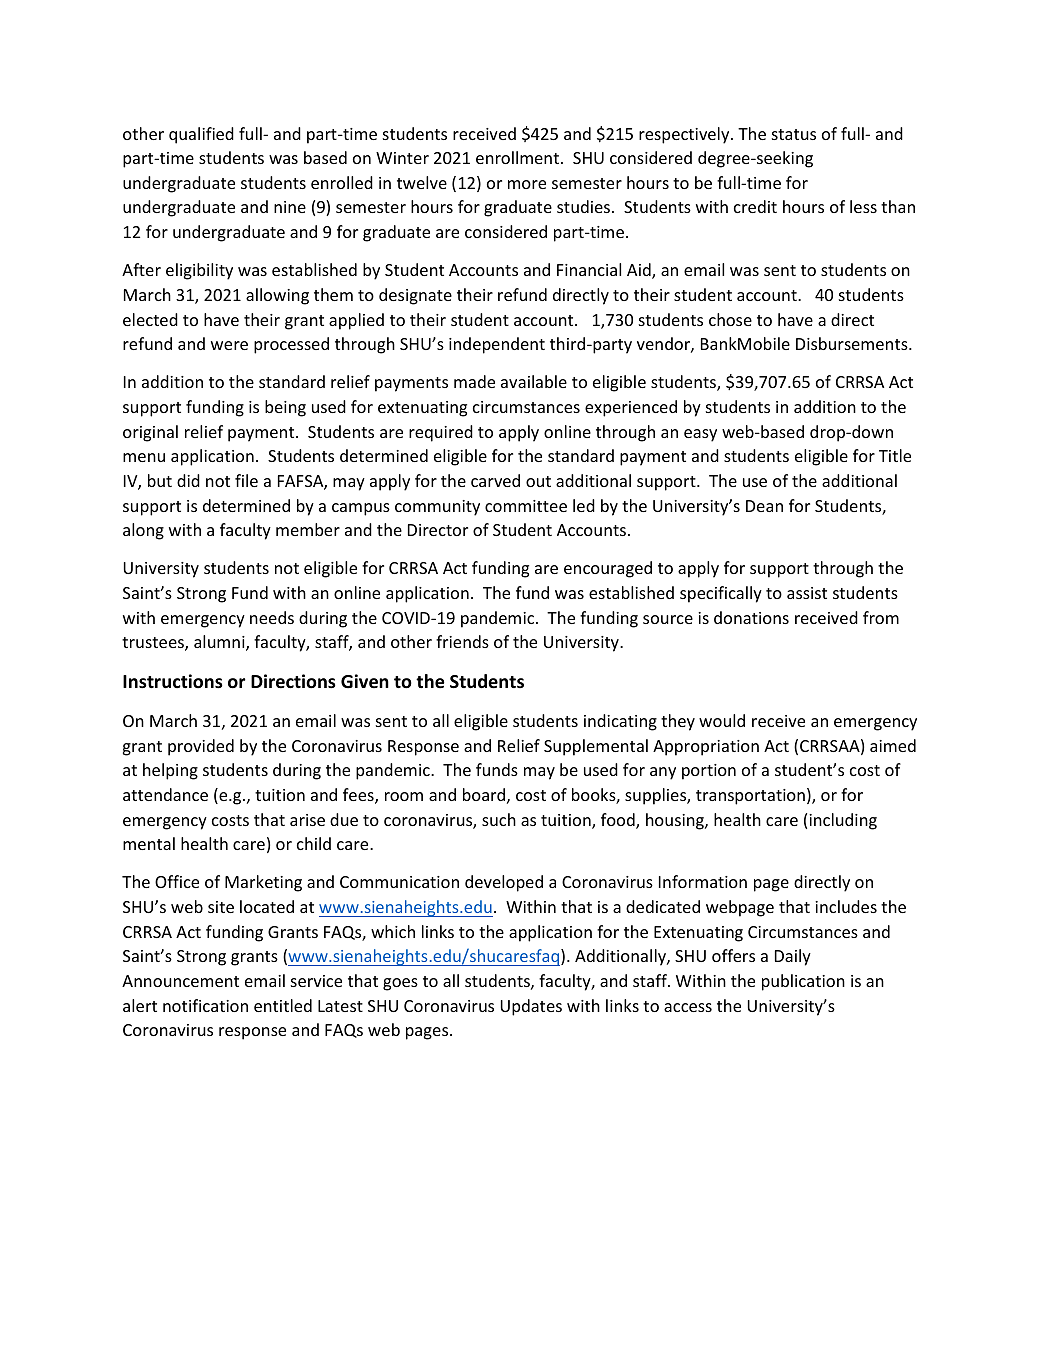 Image resolution: width=1040 pixels, height=1346 pixels. What do you see at coordinates (608, 569) in the screenshot?
I see `encouraged` at bounding box center [608, 569].
